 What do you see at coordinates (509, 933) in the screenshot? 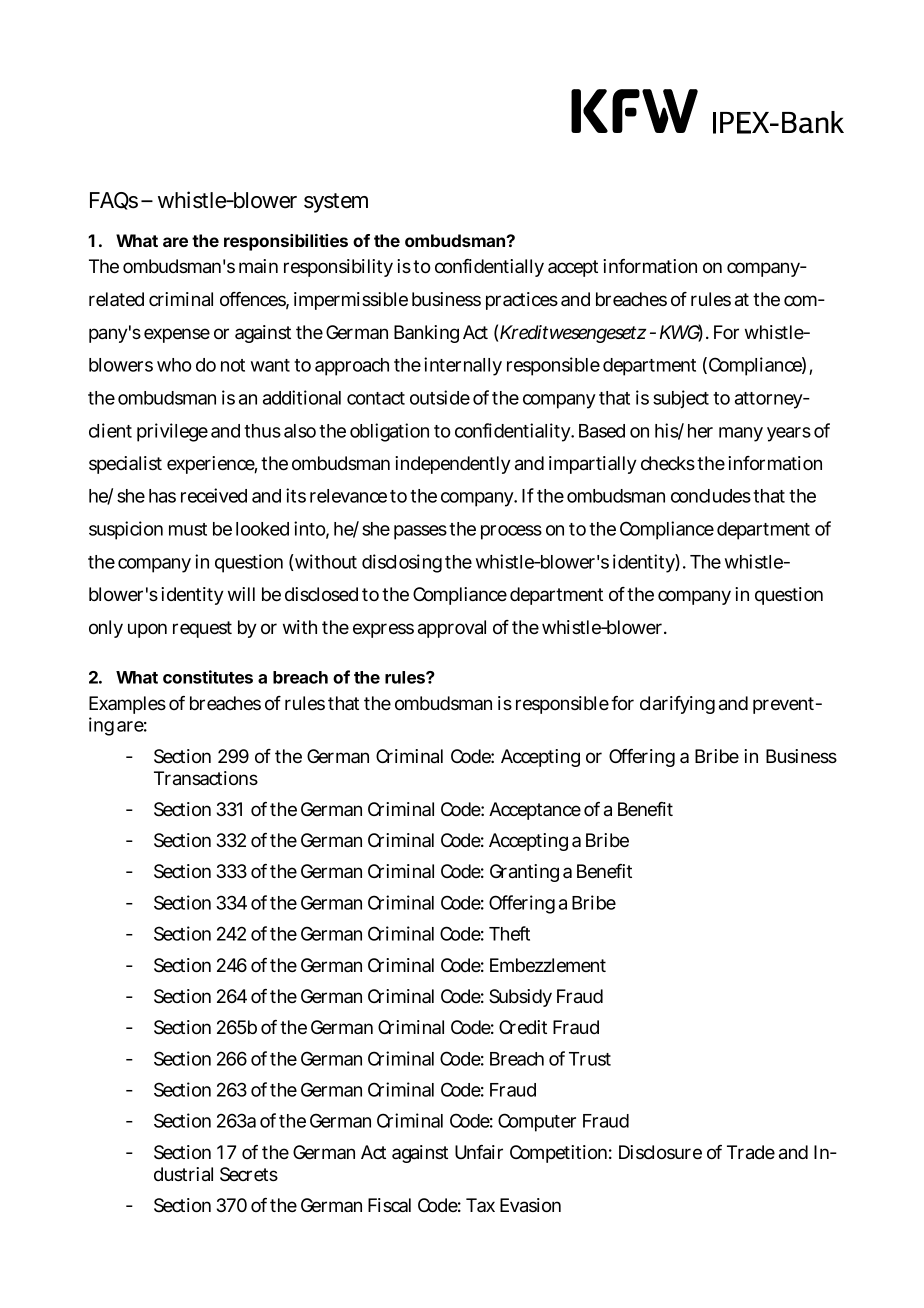
I see `Theft` at bounding box center [509, 933].
